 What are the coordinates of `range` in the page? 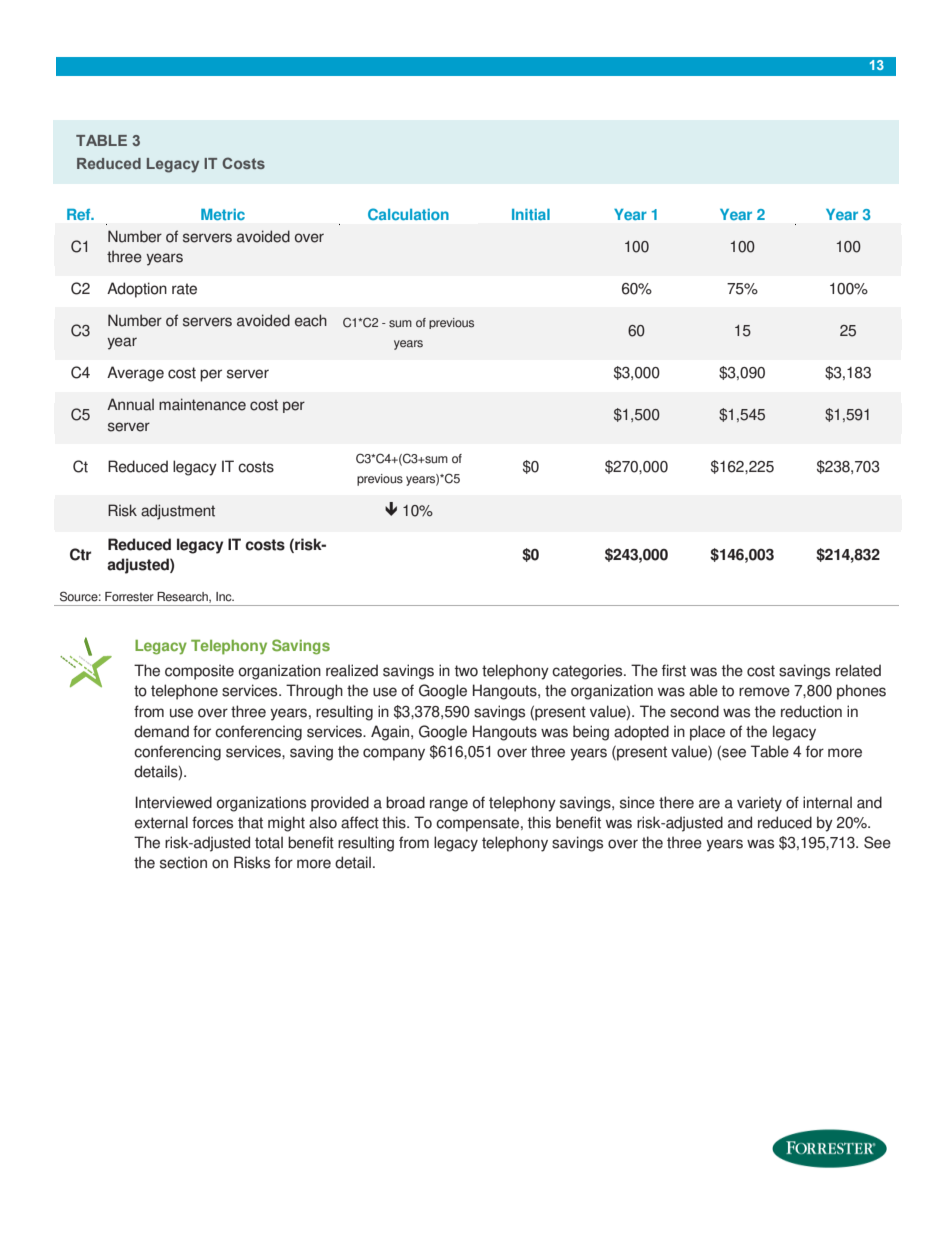 It's located at (449, 805).
